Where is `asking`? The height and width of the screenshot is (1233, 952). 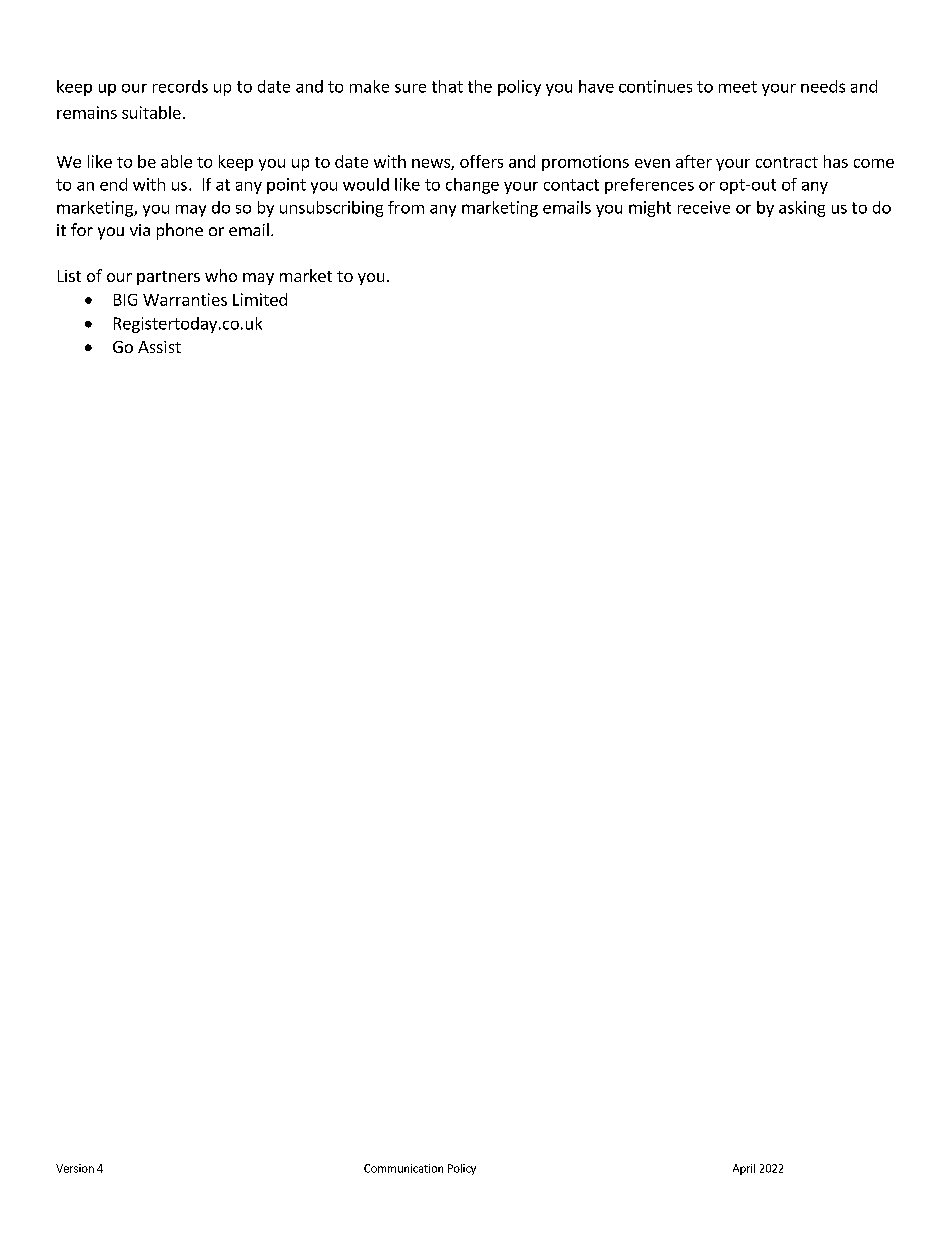
asking is located at coordinates (802, 209).
